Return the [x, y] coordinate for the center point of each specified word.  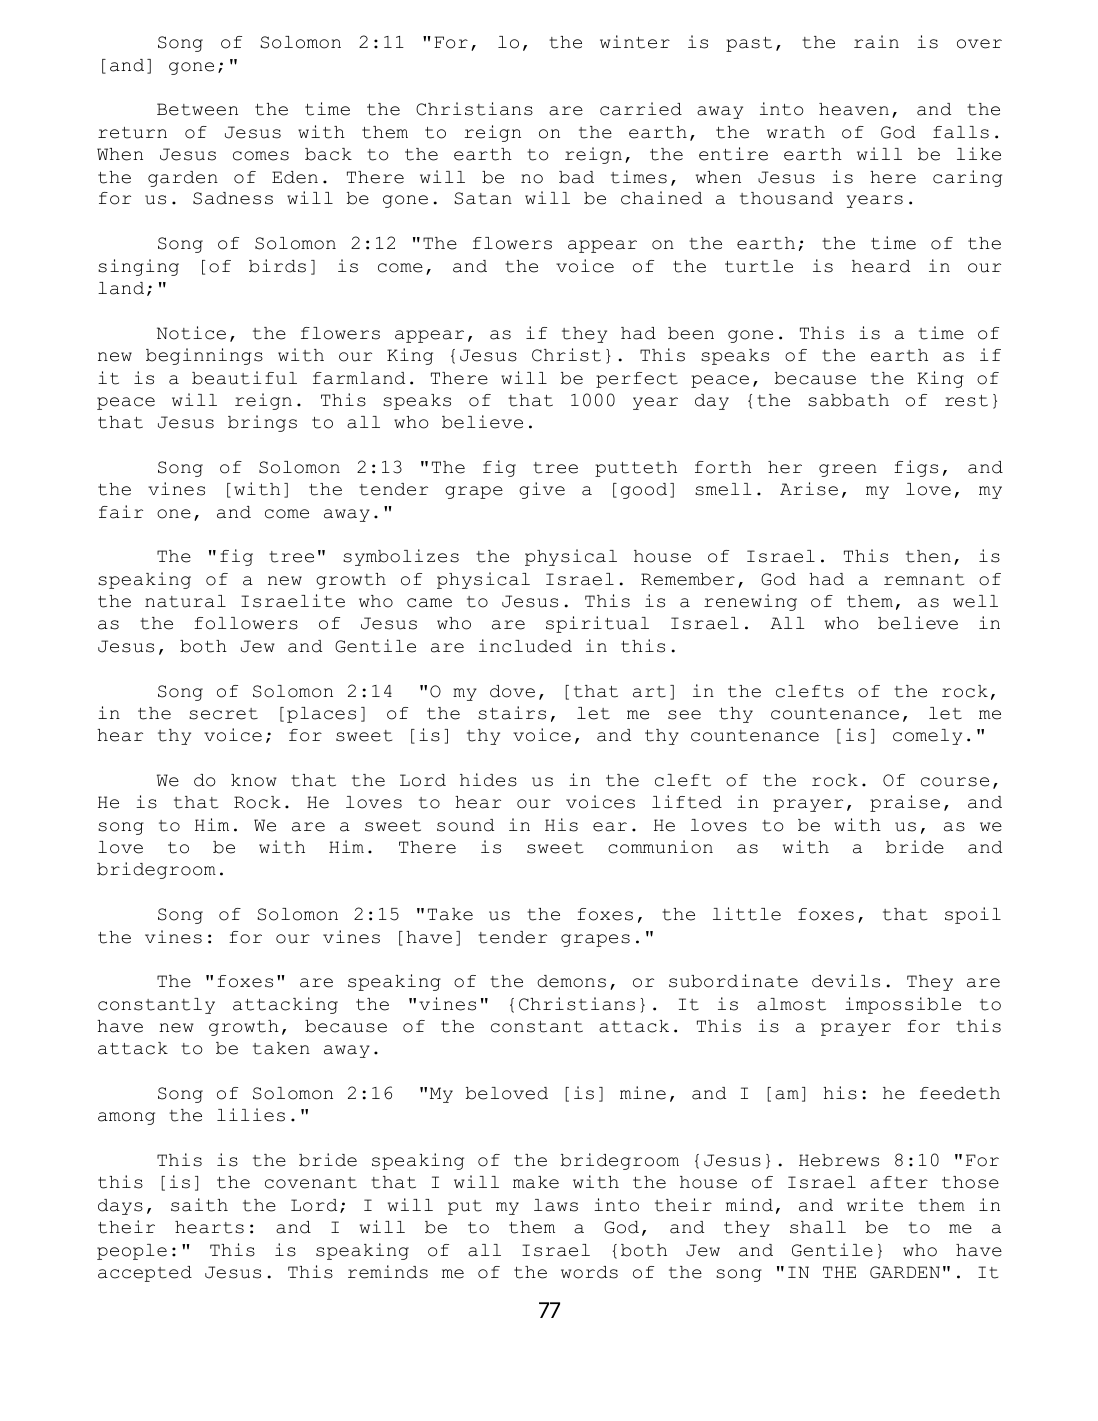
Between [197, 109]
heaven [854, 109]
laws [556, 1205]
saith [199, 1205]
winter [635, 42]
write [875, 1205]
